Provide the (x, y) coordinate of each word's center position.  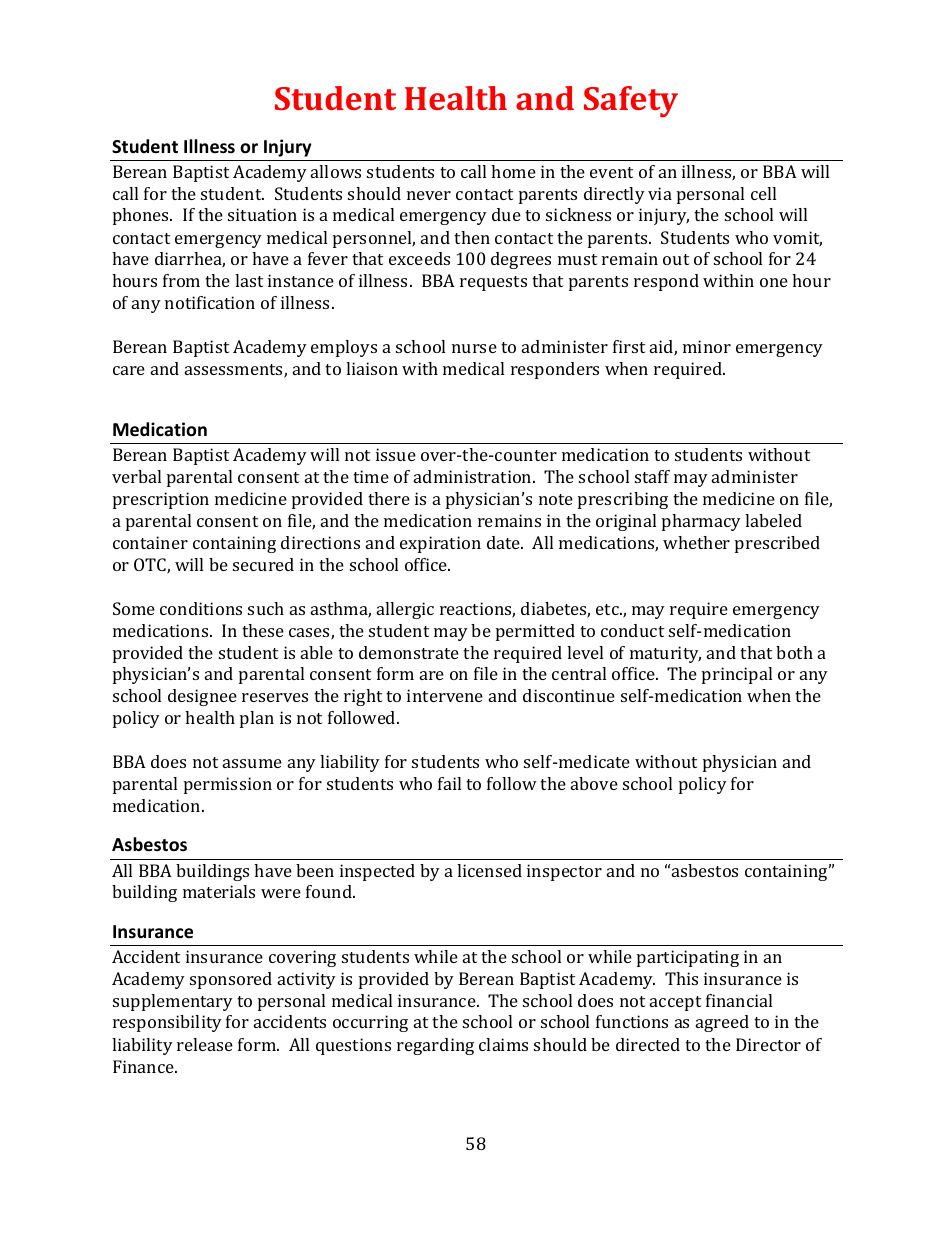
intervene (445, 695)
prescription (161, 500)
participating (688, 958)
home (513, 171)
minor (707, 346)
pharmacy (701, 522)
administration (474, 476)
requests (493, 283)
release (205, 1044)
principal (737, 675)
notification (210, 302)
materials (219, 891)
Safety (631, 101)
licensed (489, 870)
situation (262, 214)
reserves (275, 697)
